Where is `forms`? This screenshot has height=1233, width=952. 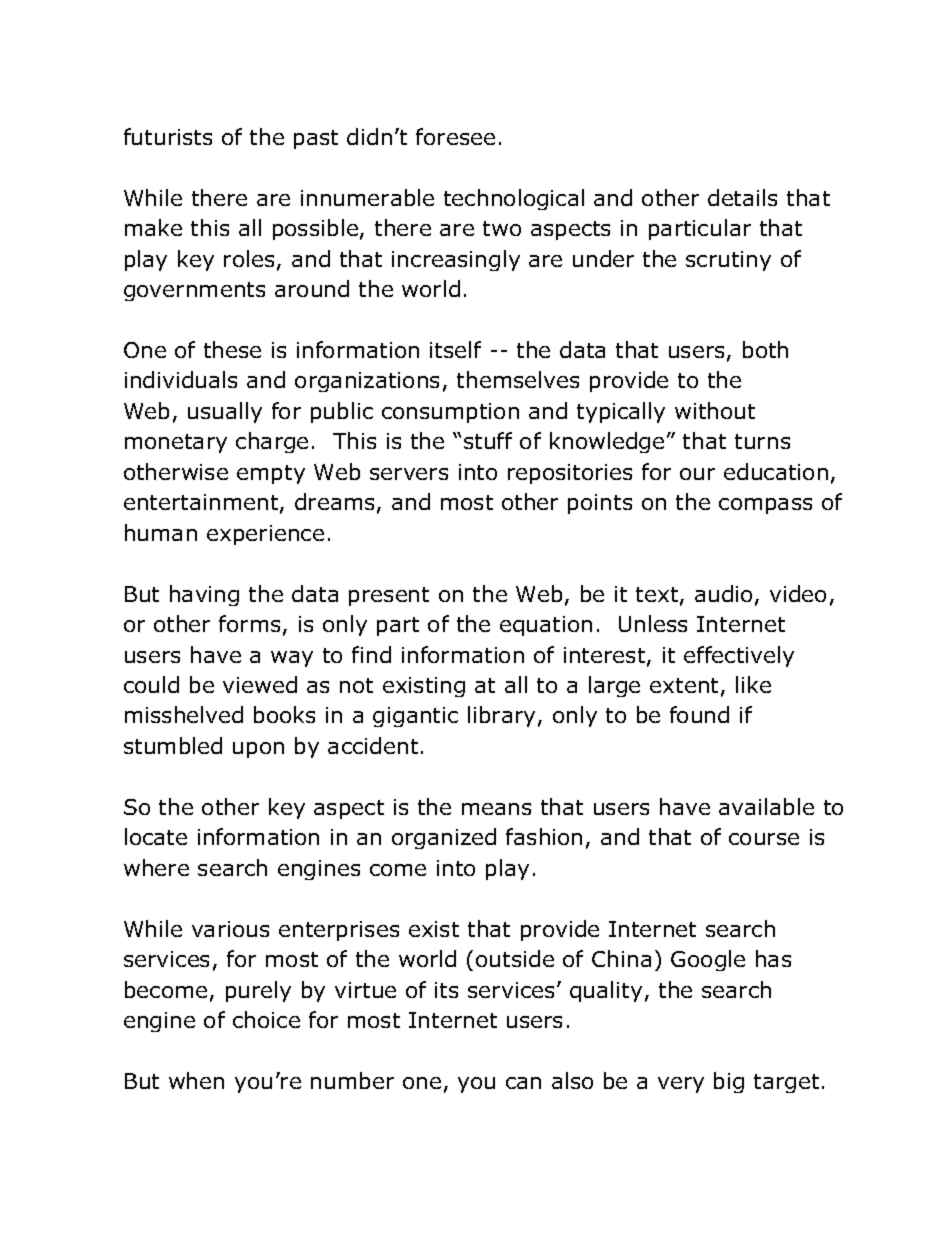 forms is located at coordinates (249, 623).
